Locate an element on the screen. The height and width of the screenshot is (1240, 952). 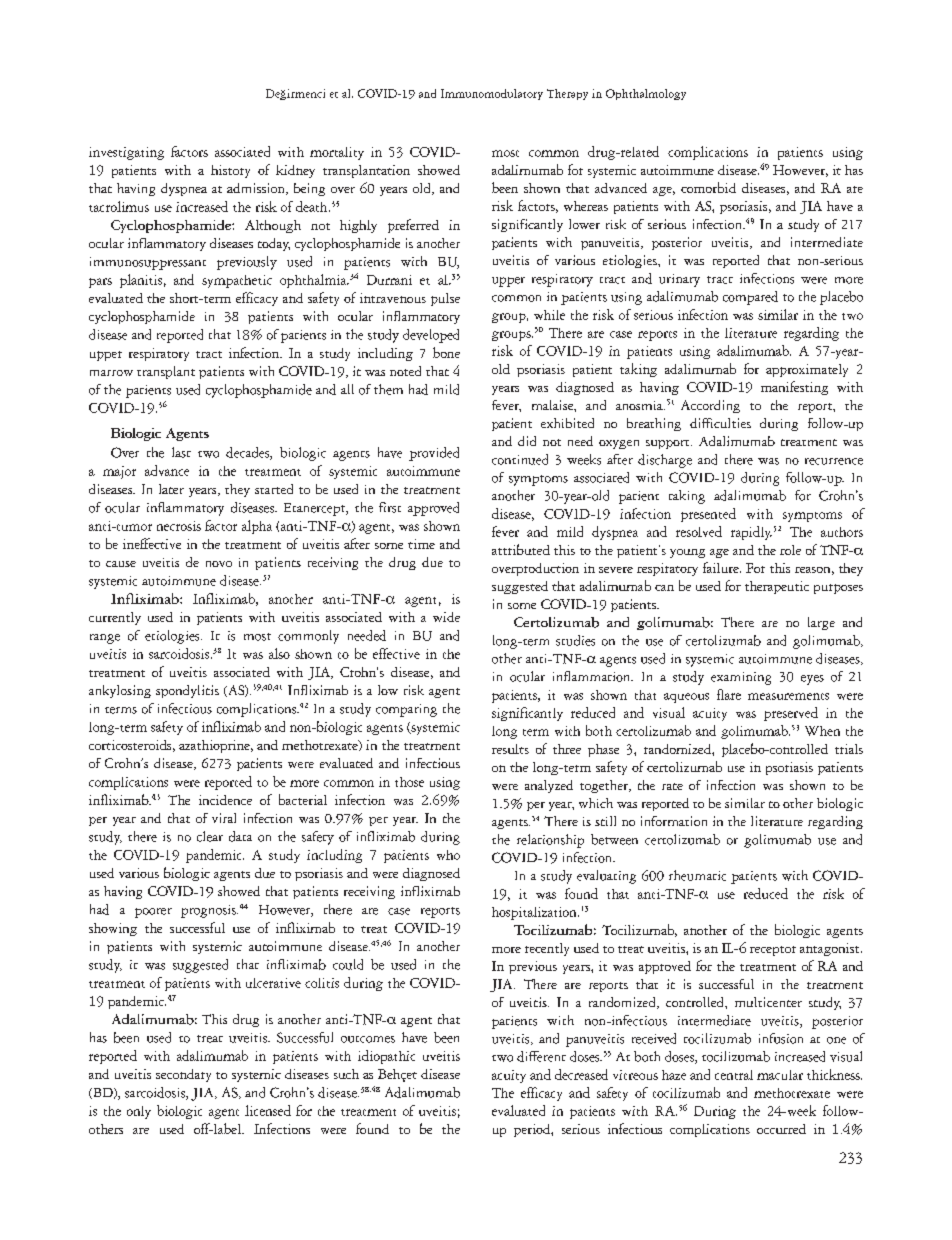
investigating is located at coordinates (126, 153).
